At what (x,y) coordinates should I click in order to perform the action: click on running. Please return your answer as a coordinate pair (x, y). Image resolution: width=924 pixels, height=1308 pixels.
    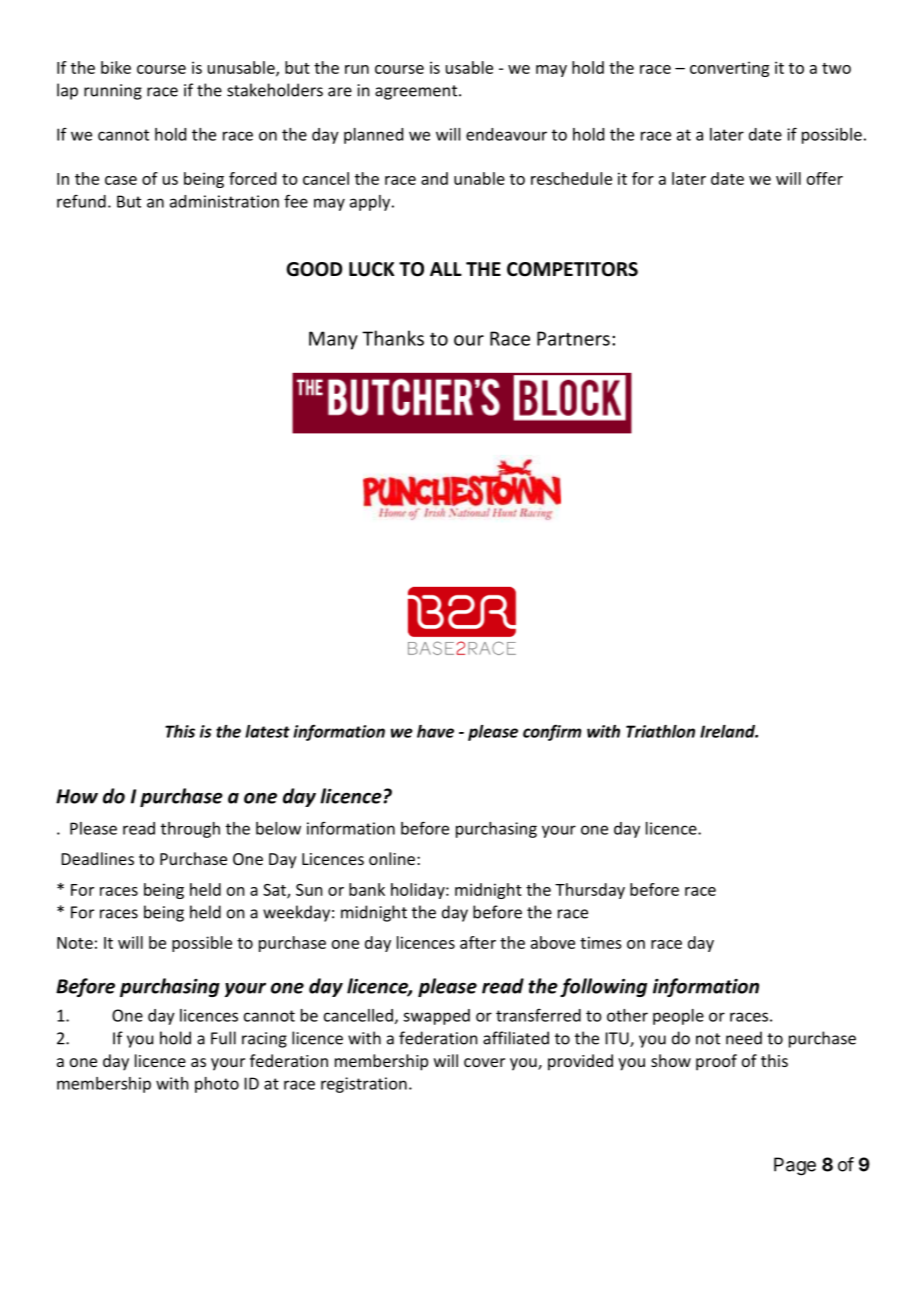
    Looking at the image, I should click on (113, 92).
